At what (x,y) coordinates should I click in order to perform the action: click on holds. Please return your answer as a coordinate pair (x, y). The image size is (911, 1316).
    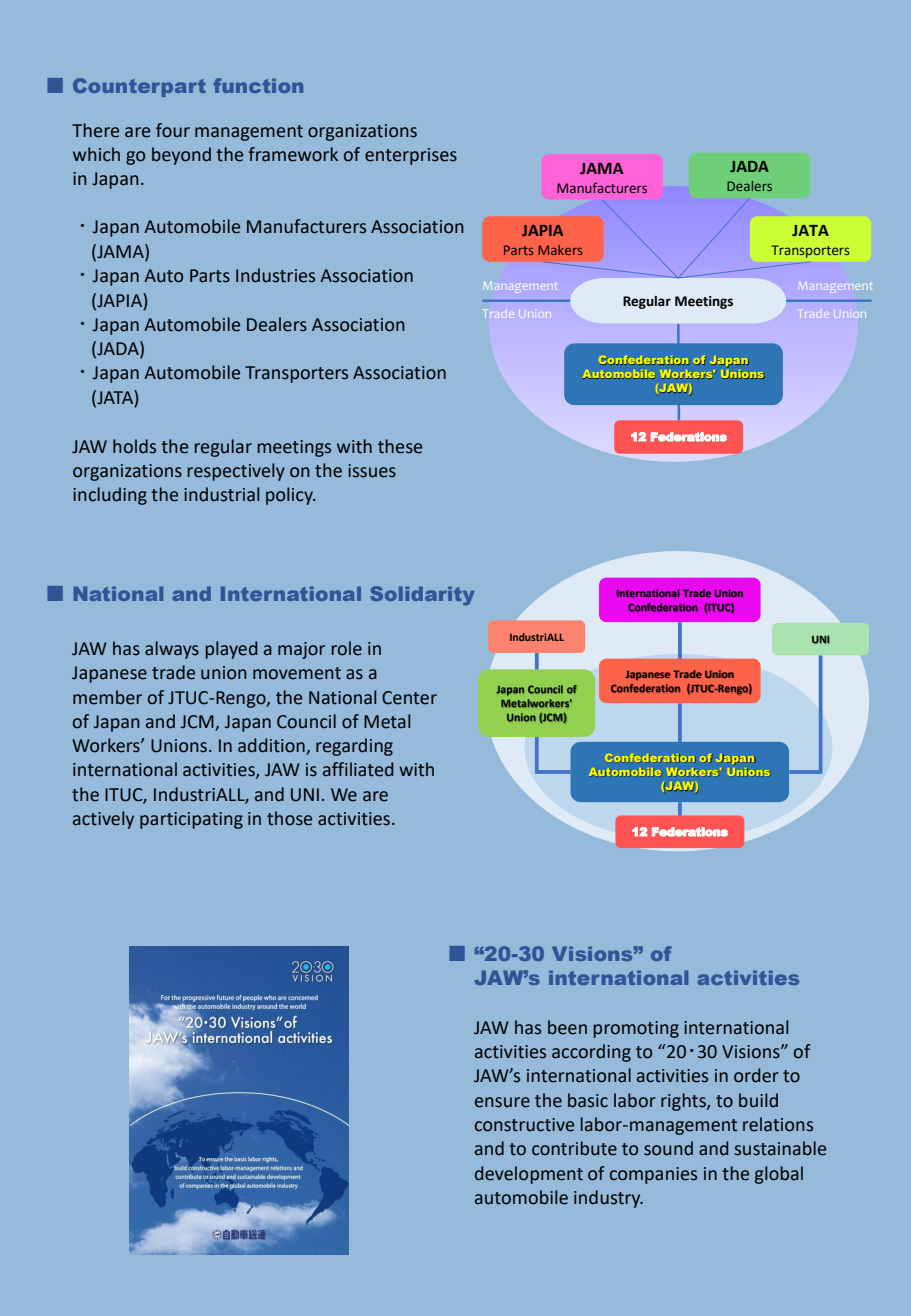
    Looking at the image, I should click on (134, 446).
